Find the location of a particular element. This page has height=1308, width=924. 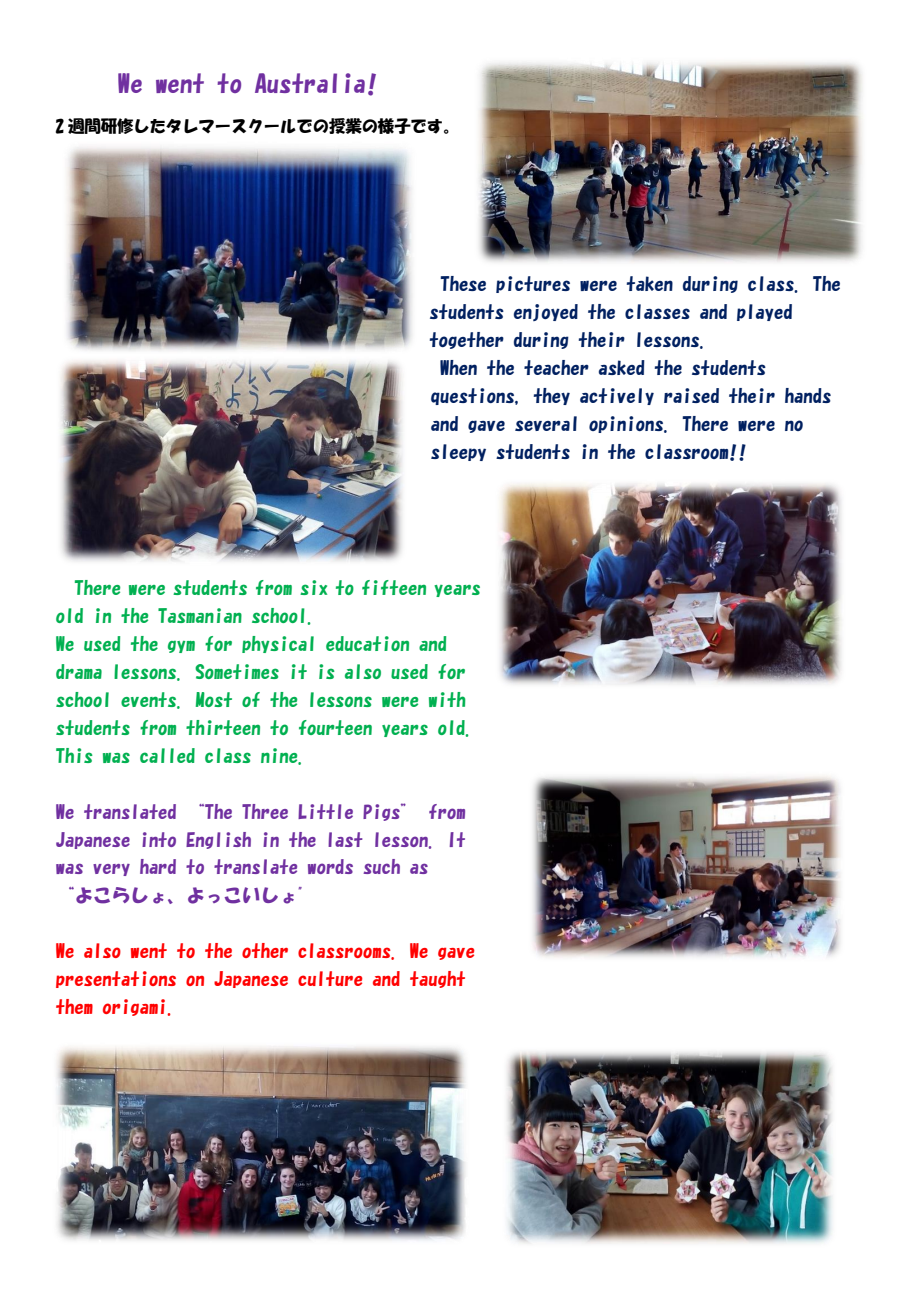

taken is located at coordinates (650, 283).
